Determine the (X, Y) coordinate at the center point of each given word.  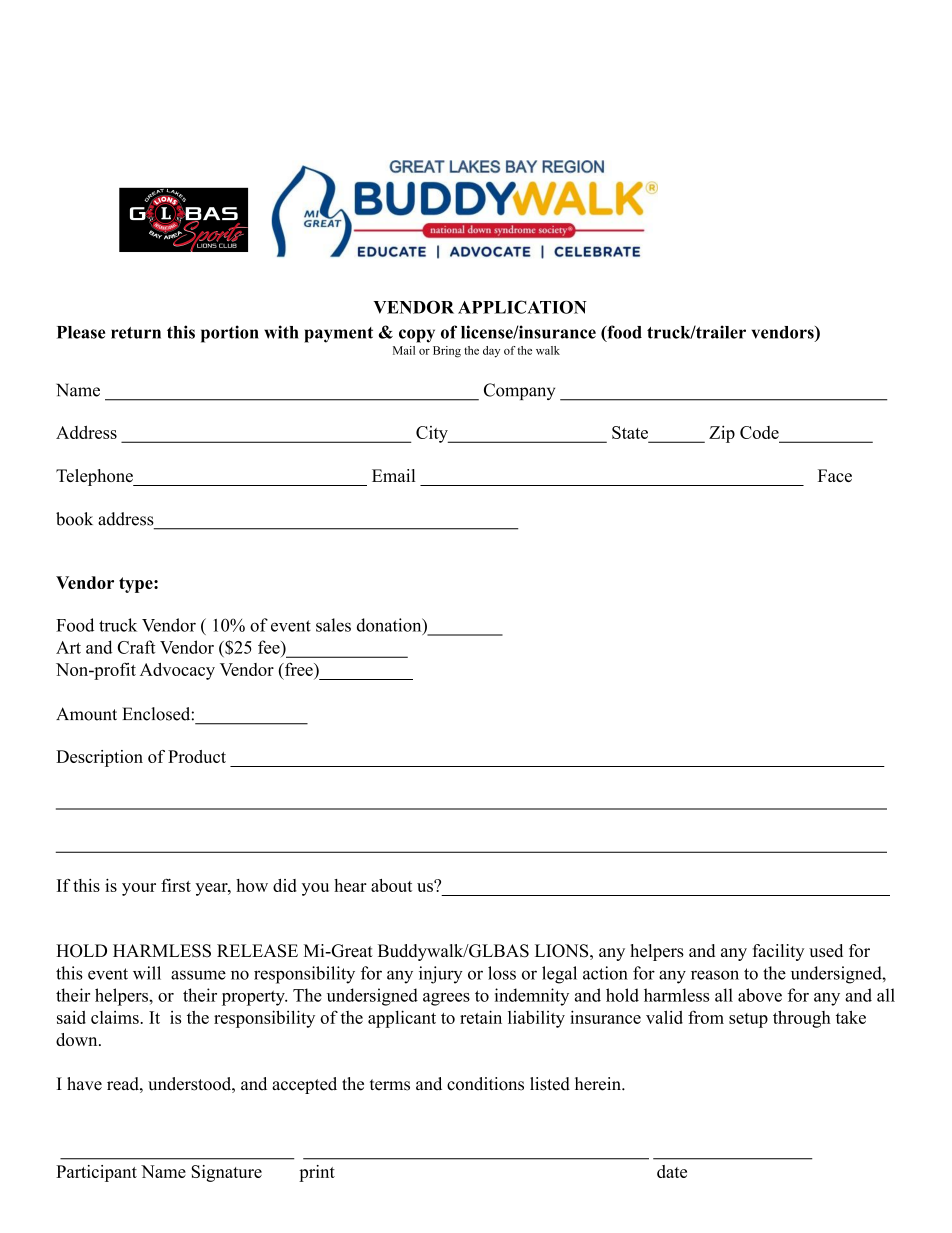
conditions (485, 1084)
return (136, 333)
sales (333, 625)
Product (197, 756)
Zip (722, 434)
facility (778, 952)
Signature (226, 1173)
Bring (447, 352)
